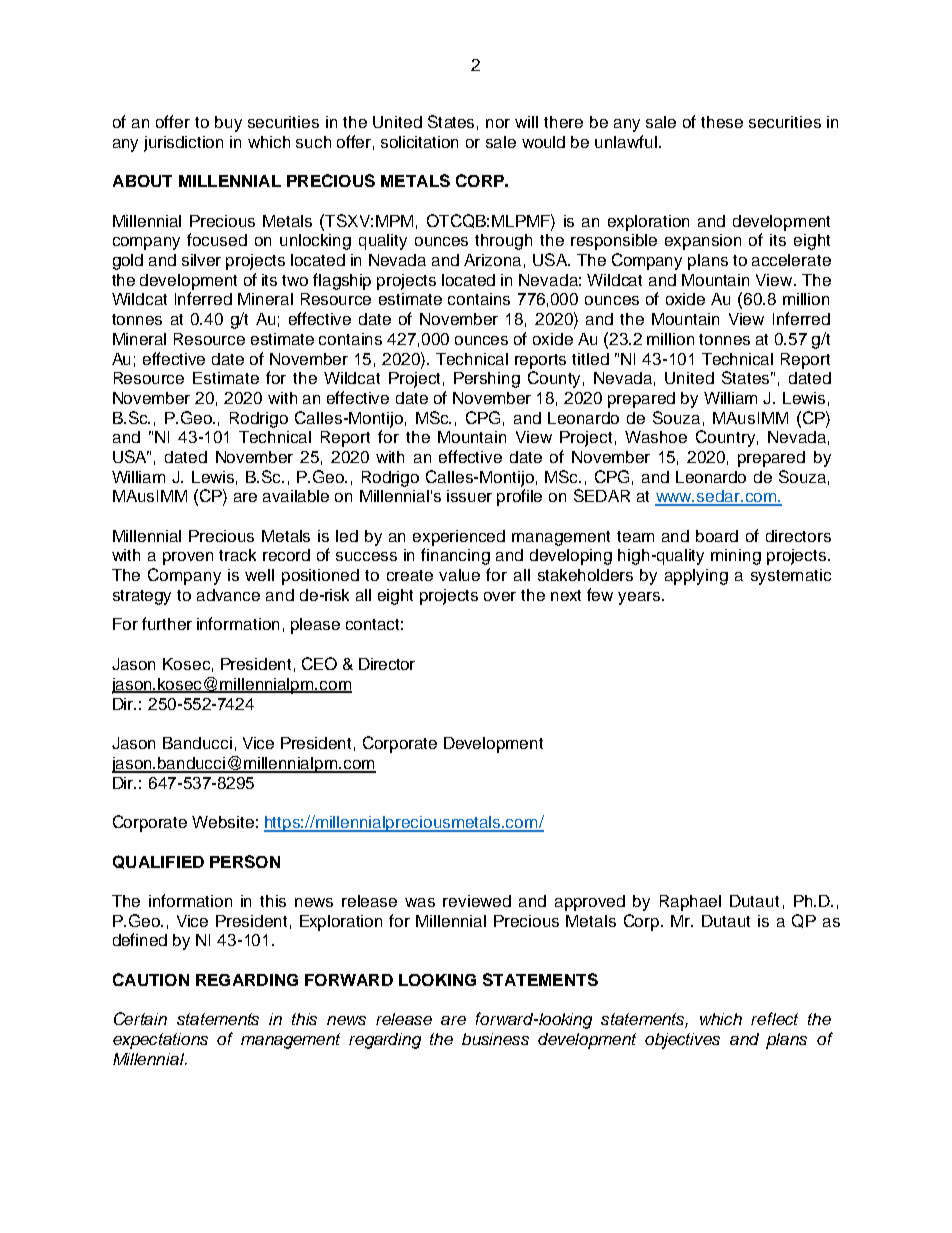 Image resolution: width=952 pixels, height=1233 pixels. I want to click on applying, so click(696, 577).
